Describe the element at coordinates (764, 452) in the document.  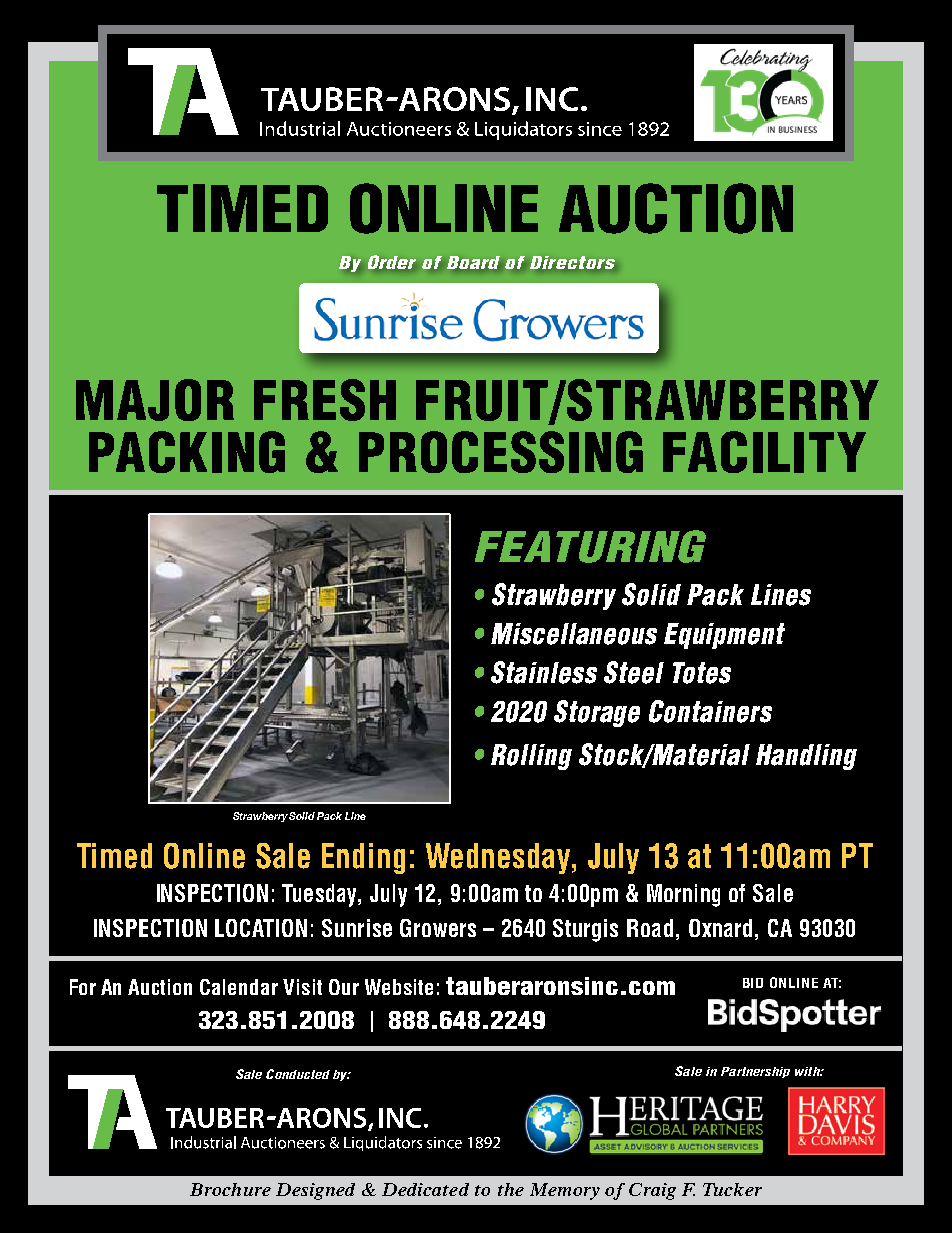
I see `FACILITY` at that location.
